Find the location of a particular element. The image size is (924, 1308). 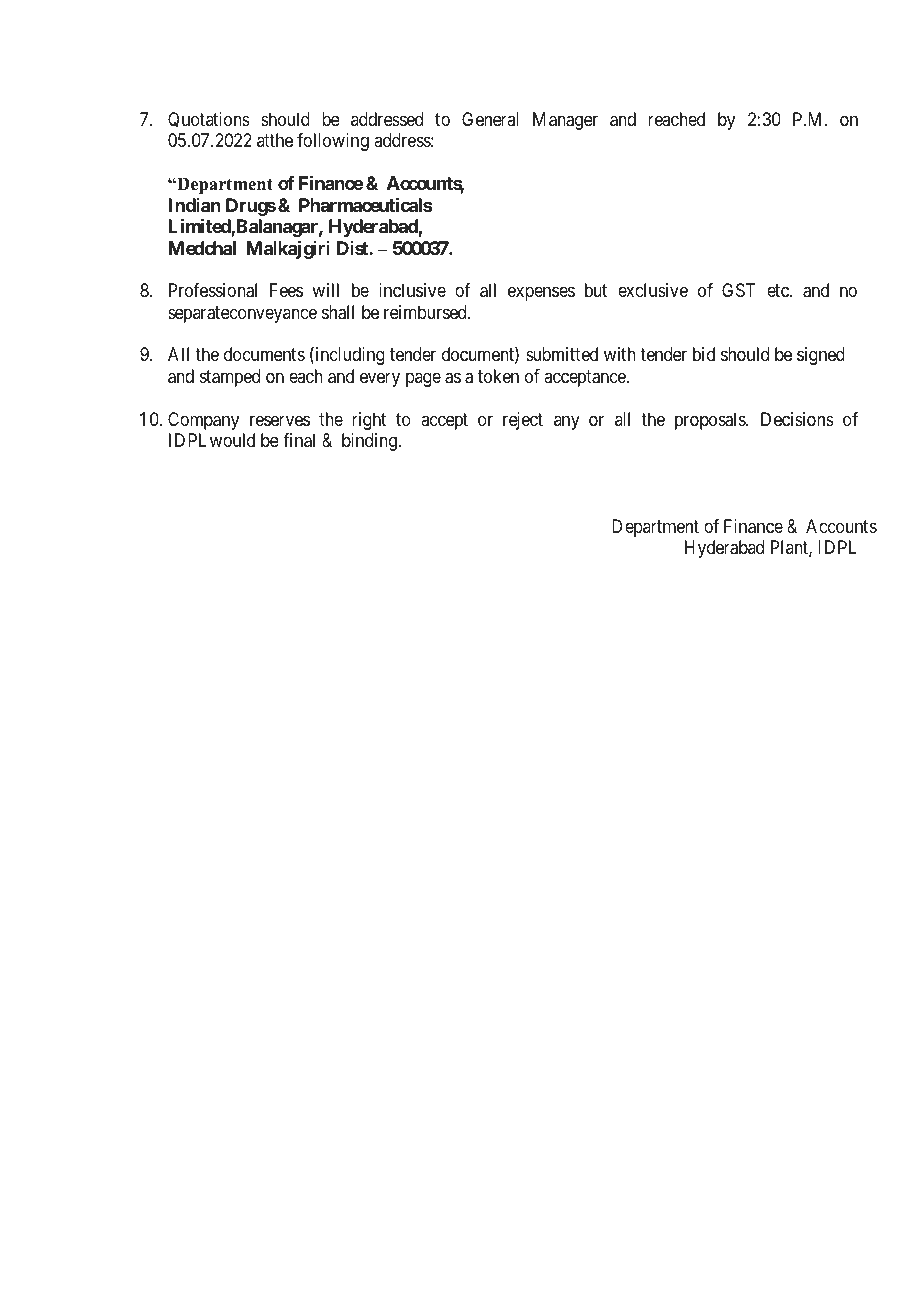

Dist is located at coordinates (353, 248).
